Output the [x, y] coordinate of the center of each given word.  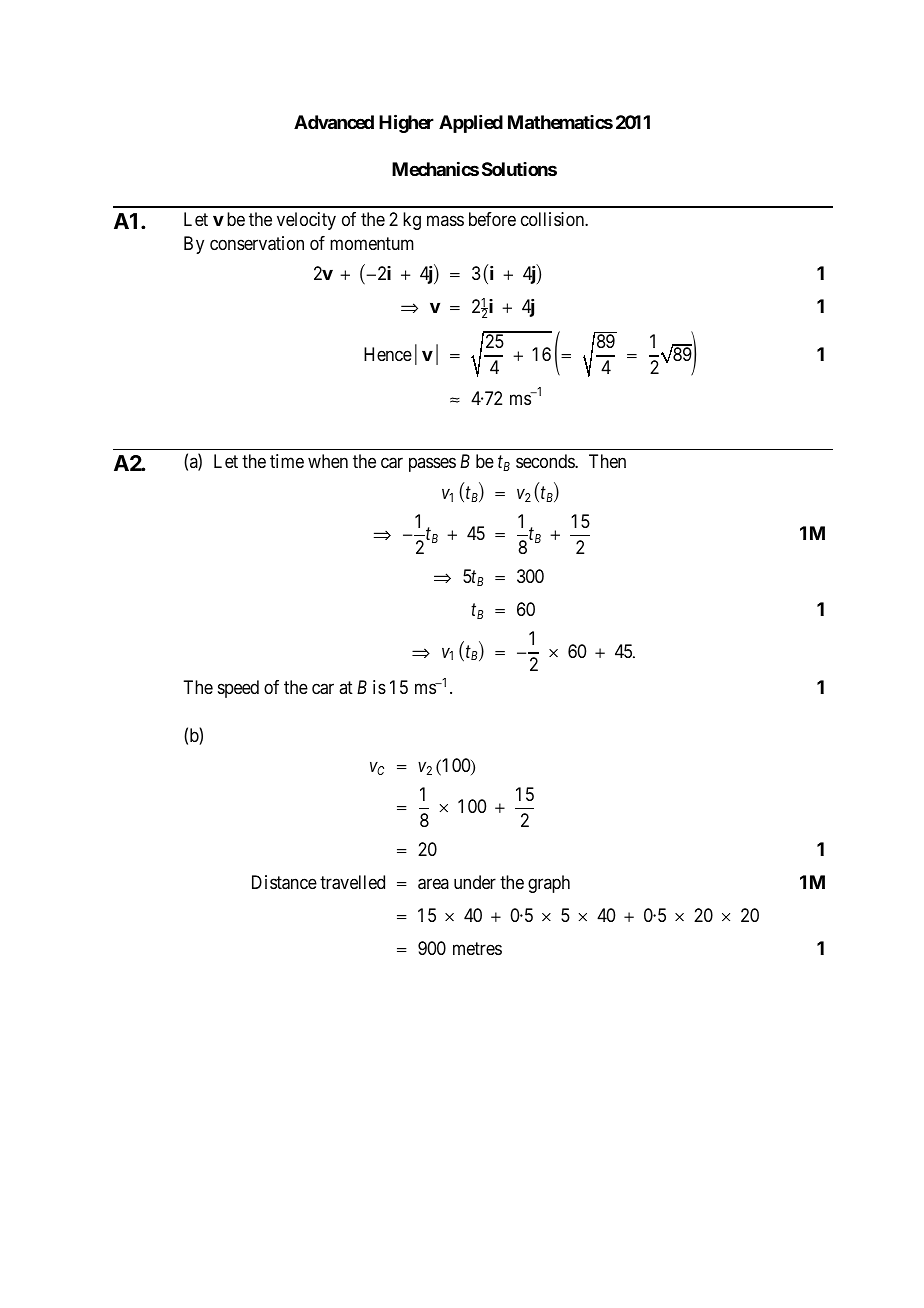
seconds [546, 461]
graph [549, 884]
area [433, 884]
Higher [406, 123]
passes [432, 465]
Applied [471, 124]
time [287, 461]
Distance [284, 882]
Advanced [334, 122]
